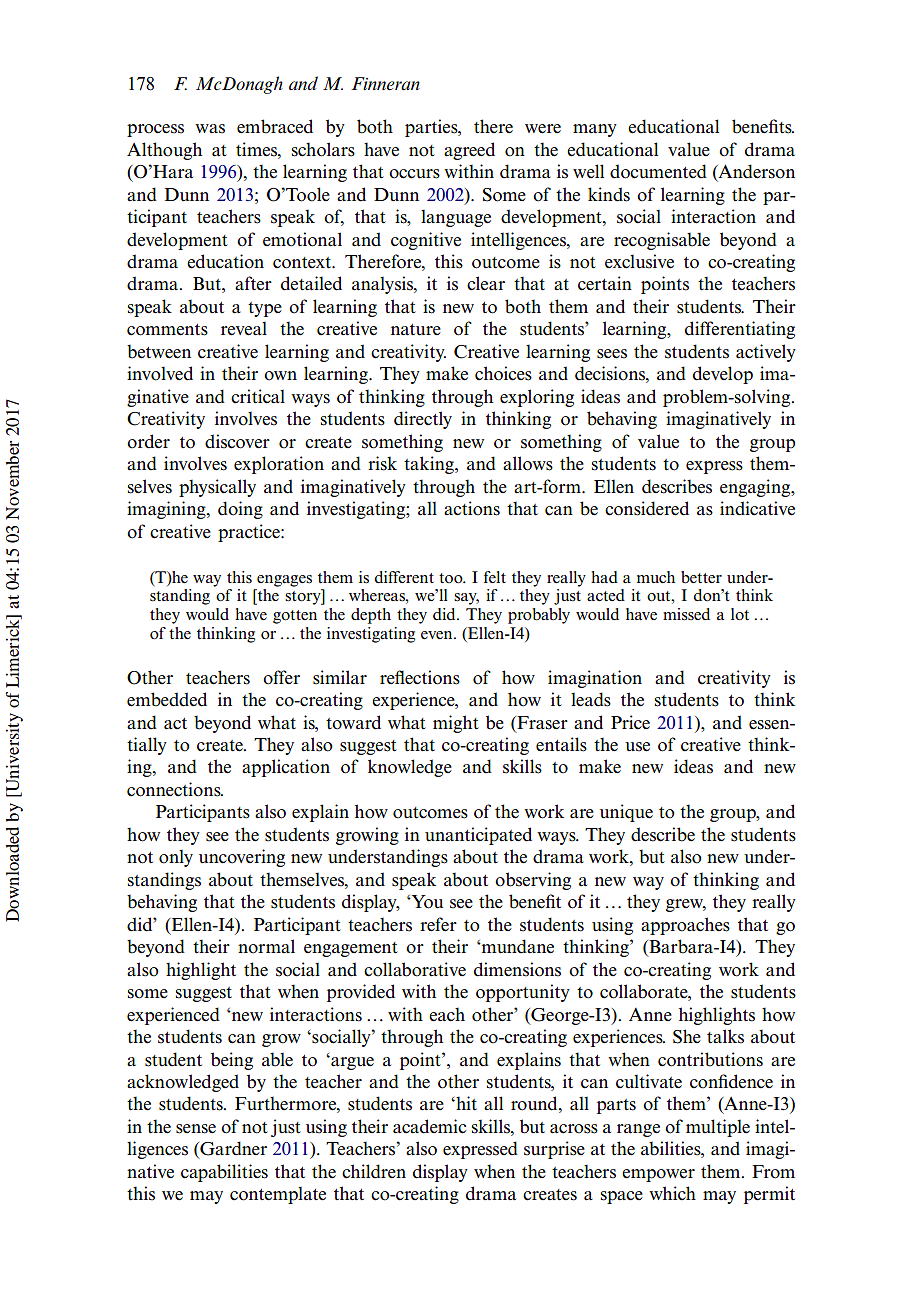 The height and width of the screenshot is (1316, 923). What do you see at coordinates (210, 129) in the screenshot?
I see `was` at bounding box center [210, 129].
